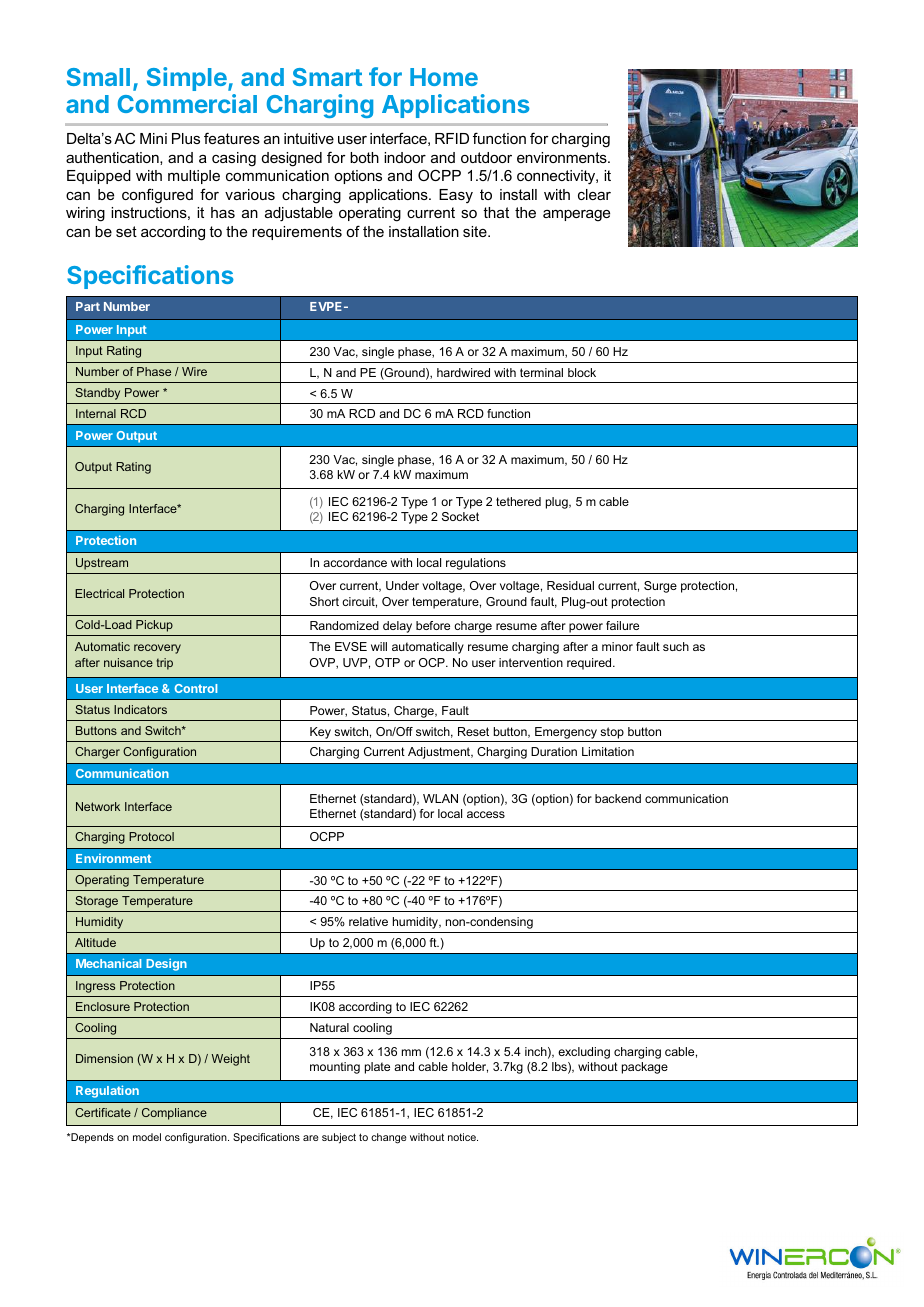 The height and width of the document is (1307, 924). I want to click on Socket, so click(460, 516).
